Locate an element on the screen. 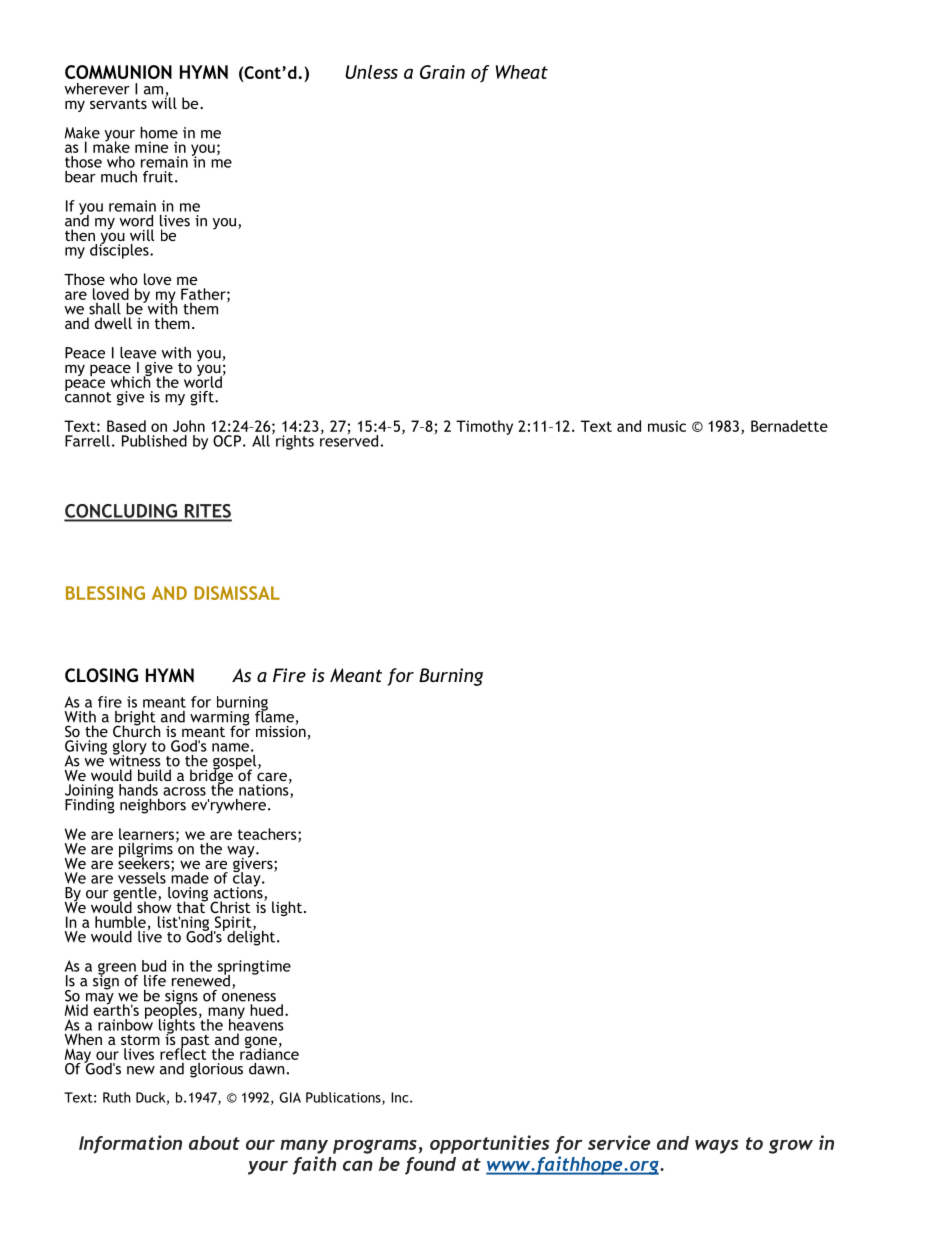  Grain is located at coordinates (442, 72).
